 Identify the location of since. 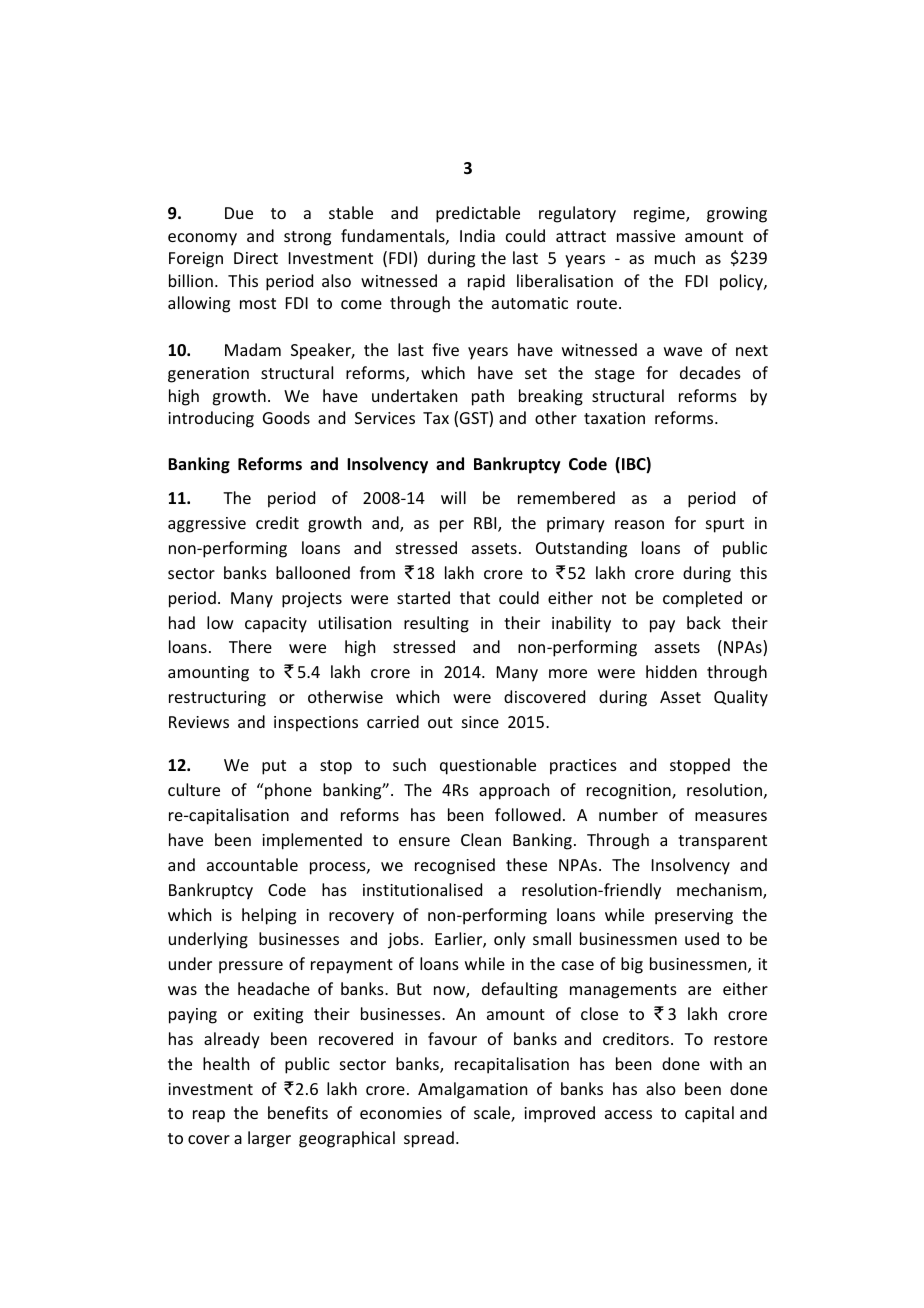
(480, 722).
